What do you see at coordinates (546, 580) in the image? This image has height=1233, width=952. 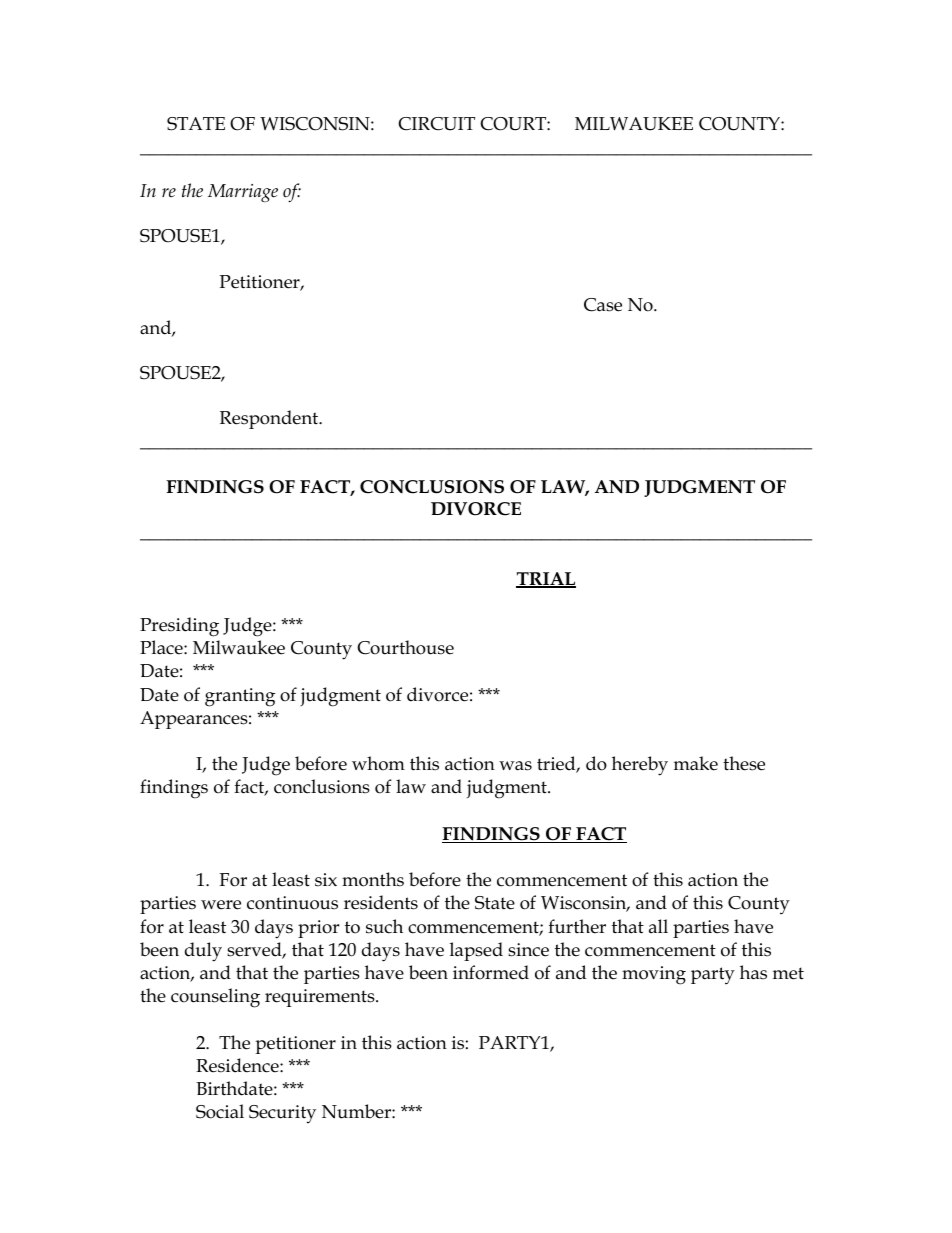 I see `TRIAL` at bounding box center [546, 580].
